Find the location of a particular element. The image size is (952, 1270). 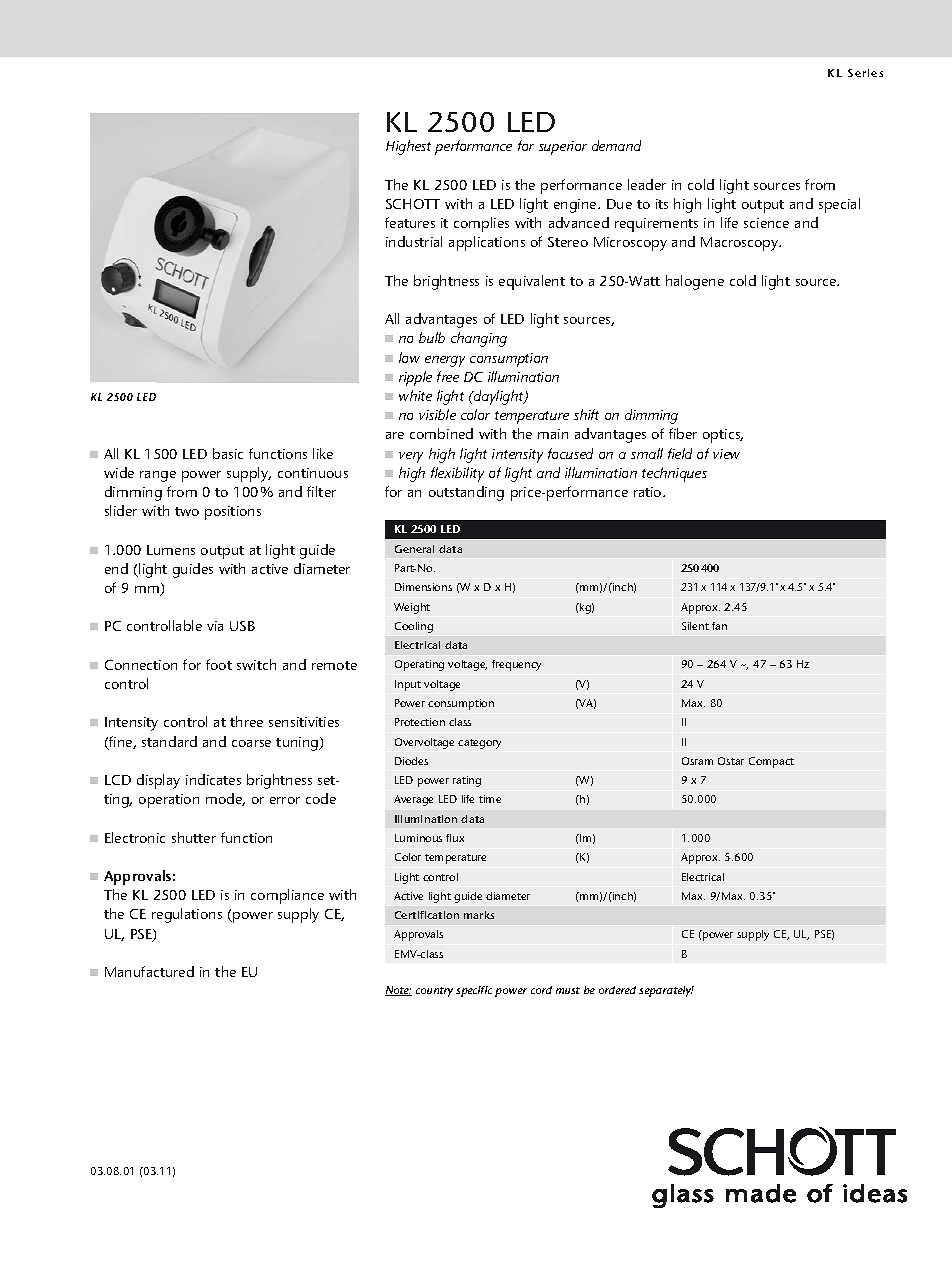

Lumens is located at coordinates (171, 550).
